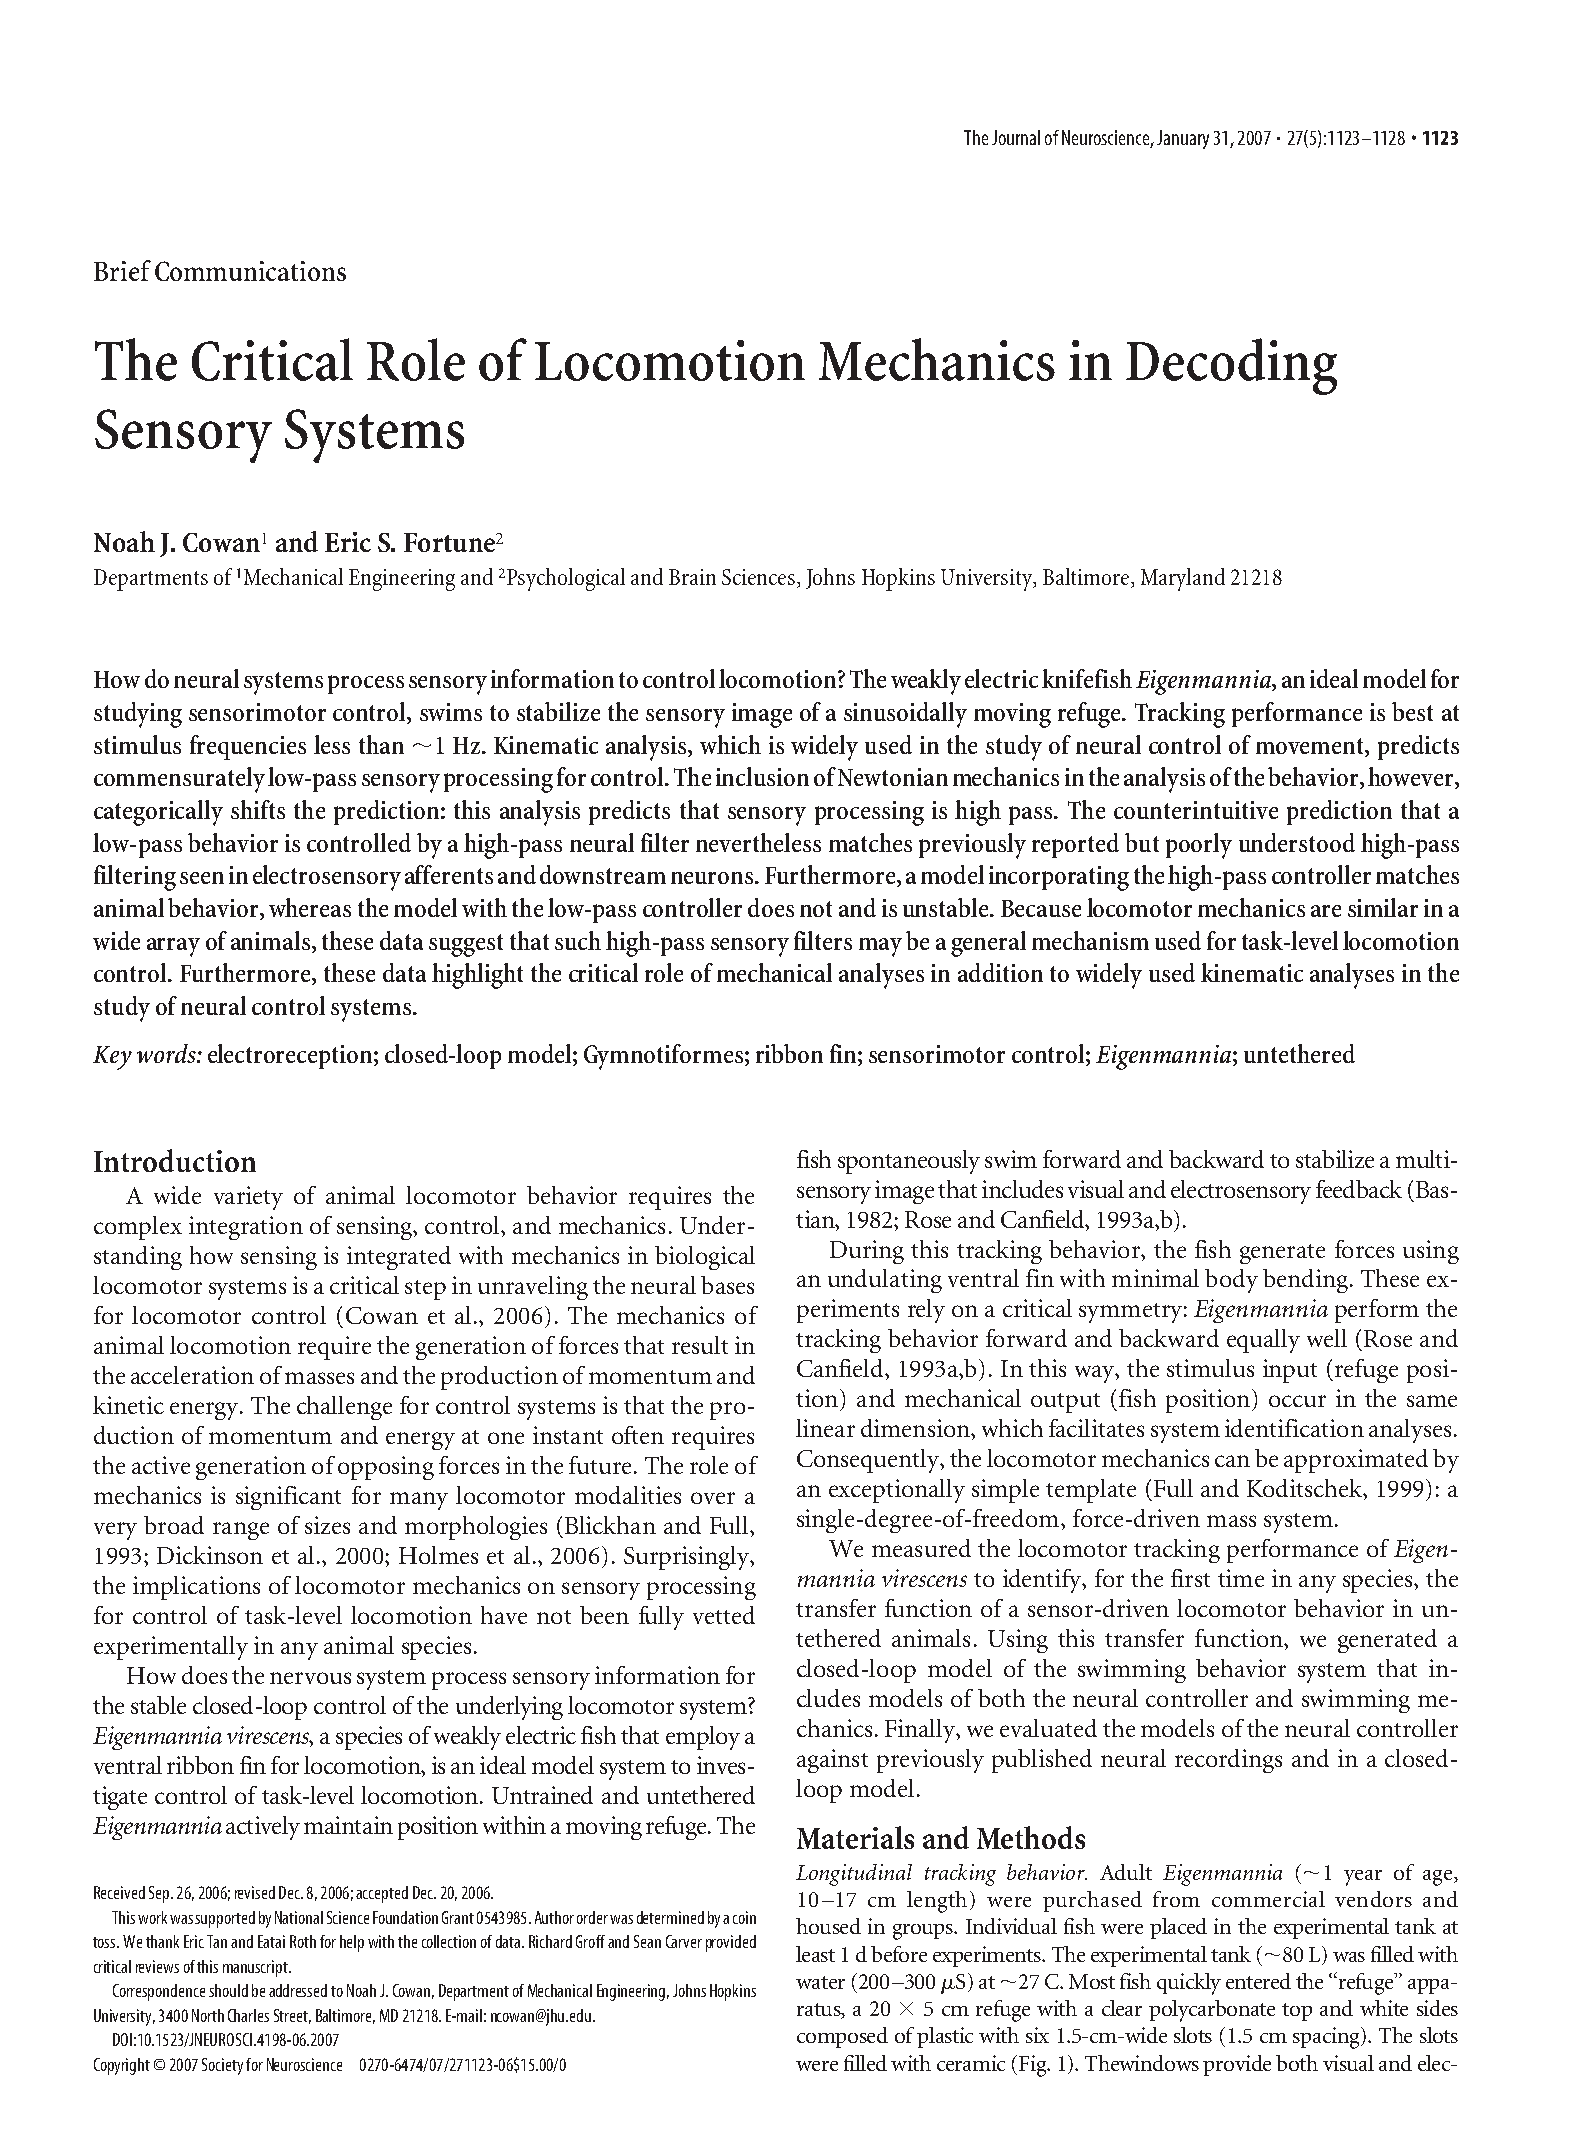 Image resolution: width=1594 pixels, height=2133 pixels. I want to click on Brief, so click(122, 270).
